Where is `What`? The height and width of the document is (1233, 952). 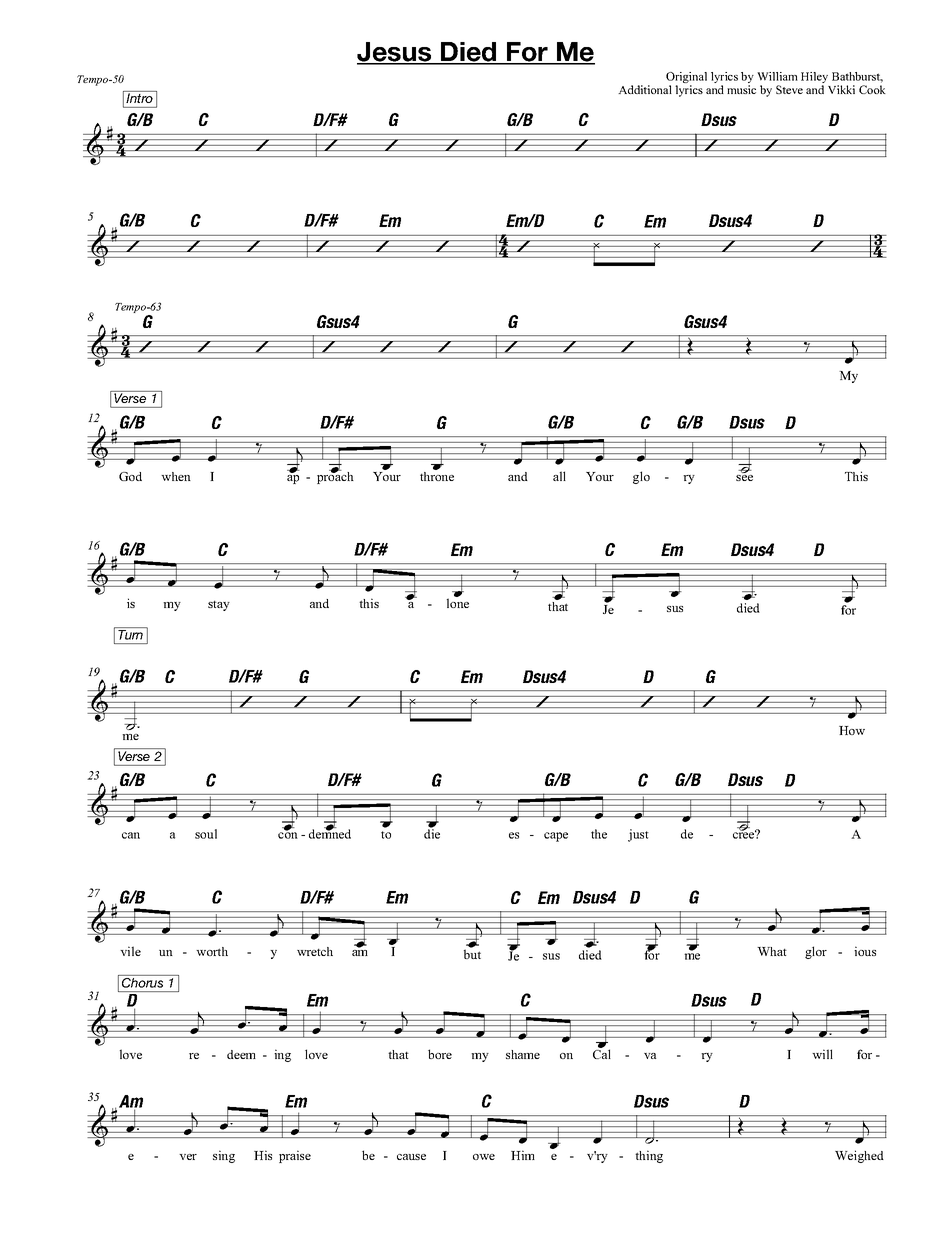
What is located at coordinates (772, 951).
